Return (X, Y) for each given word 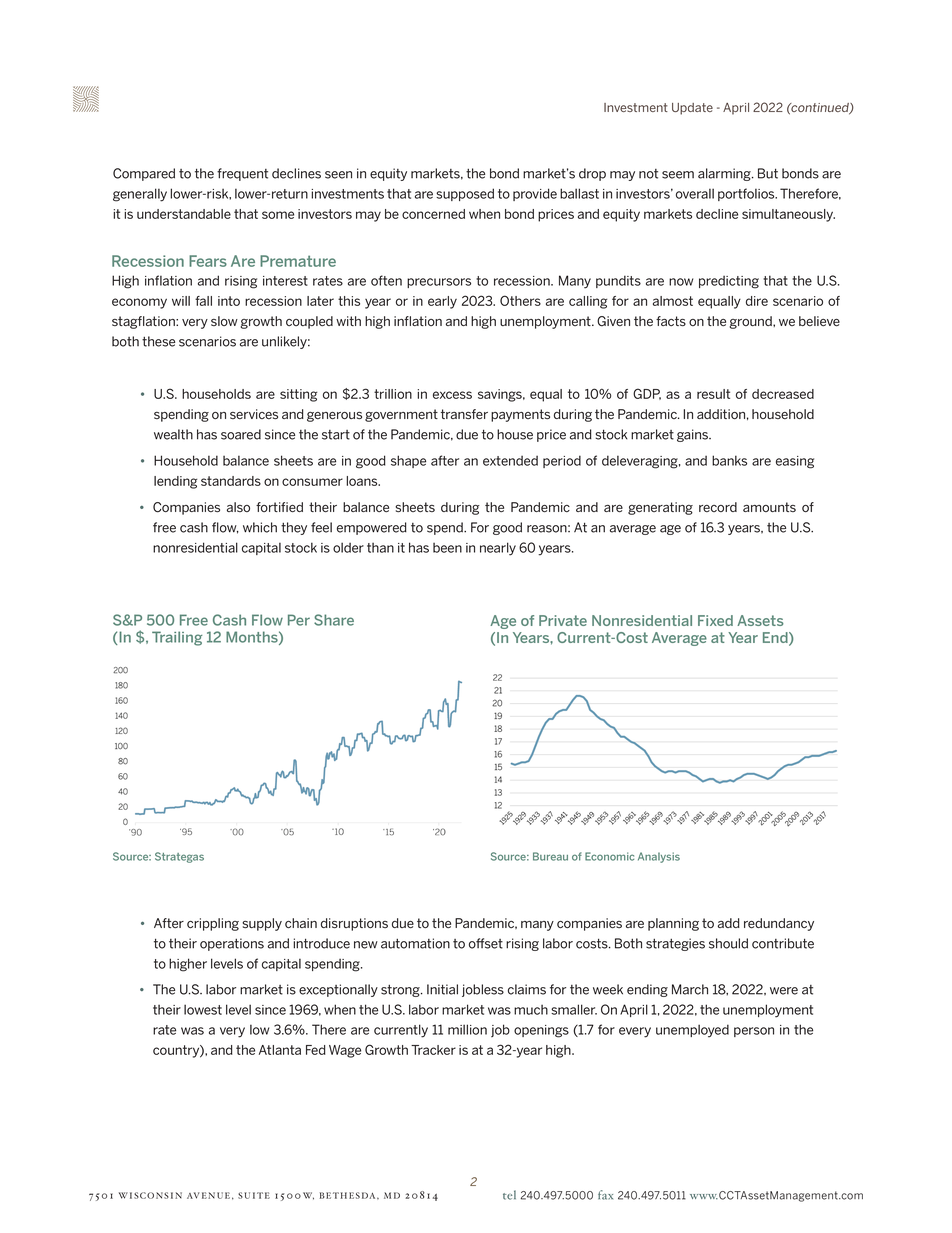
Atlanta (280, 1050)
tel (509, 1195)
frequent (242, 174)
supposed (465, 194)
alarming (725, 174)
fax (605, 1195)
